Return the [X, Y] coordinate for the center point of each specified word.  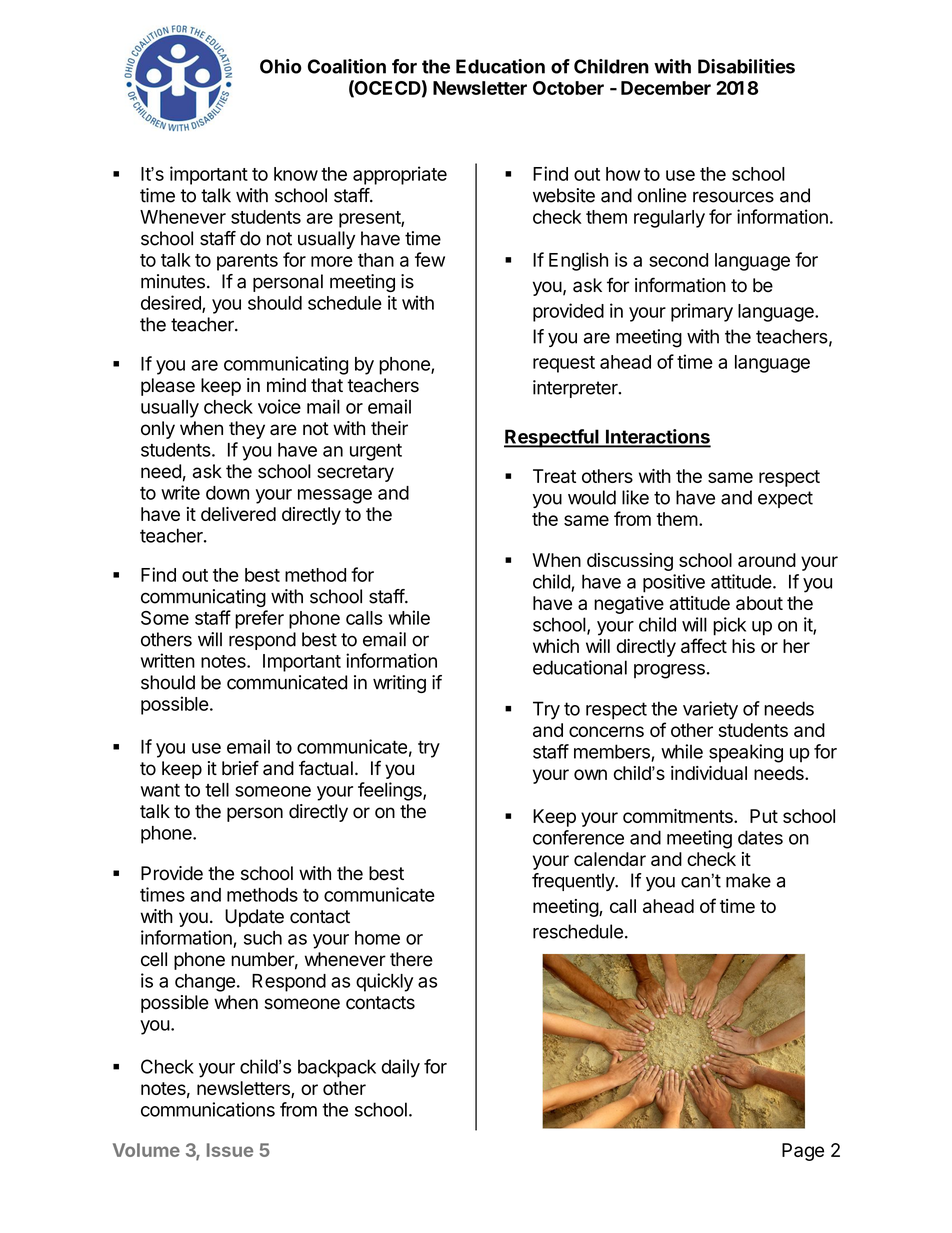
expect [785, 499]
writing [399, 684]
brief [240, 768]
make [748, 880]
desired [172, 303]
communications [208, 1109]
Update [254, 918]
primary [702, 312]
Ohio [281, 66]
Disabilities [746, 66]
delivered [238, 514]
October [568, 88]
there [411, 959]
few [430, 259]
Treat [554, 476]
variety [710, 710]
